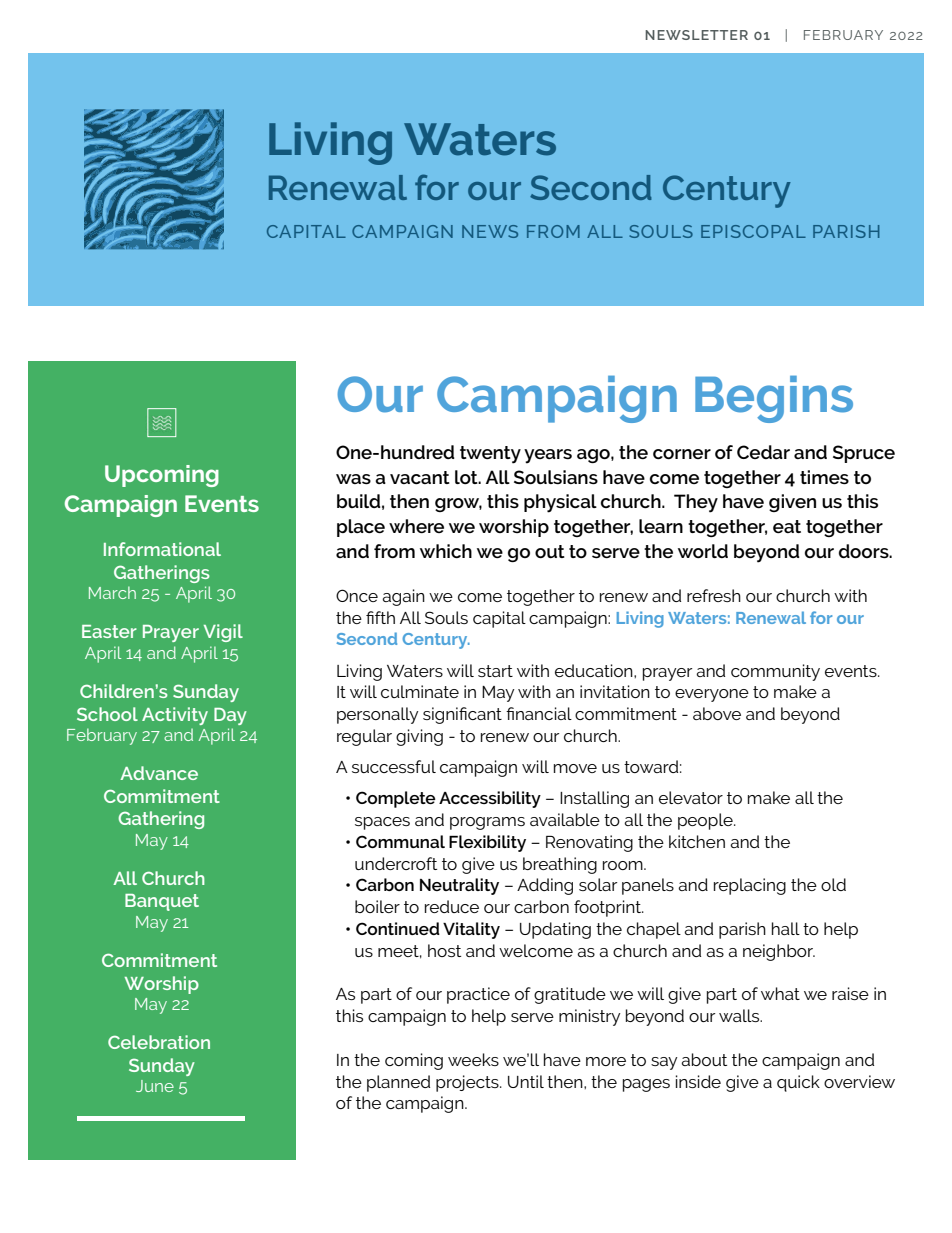 This document has width=952, height=1233. I want to click on Accessibility, so click(490, 799).
